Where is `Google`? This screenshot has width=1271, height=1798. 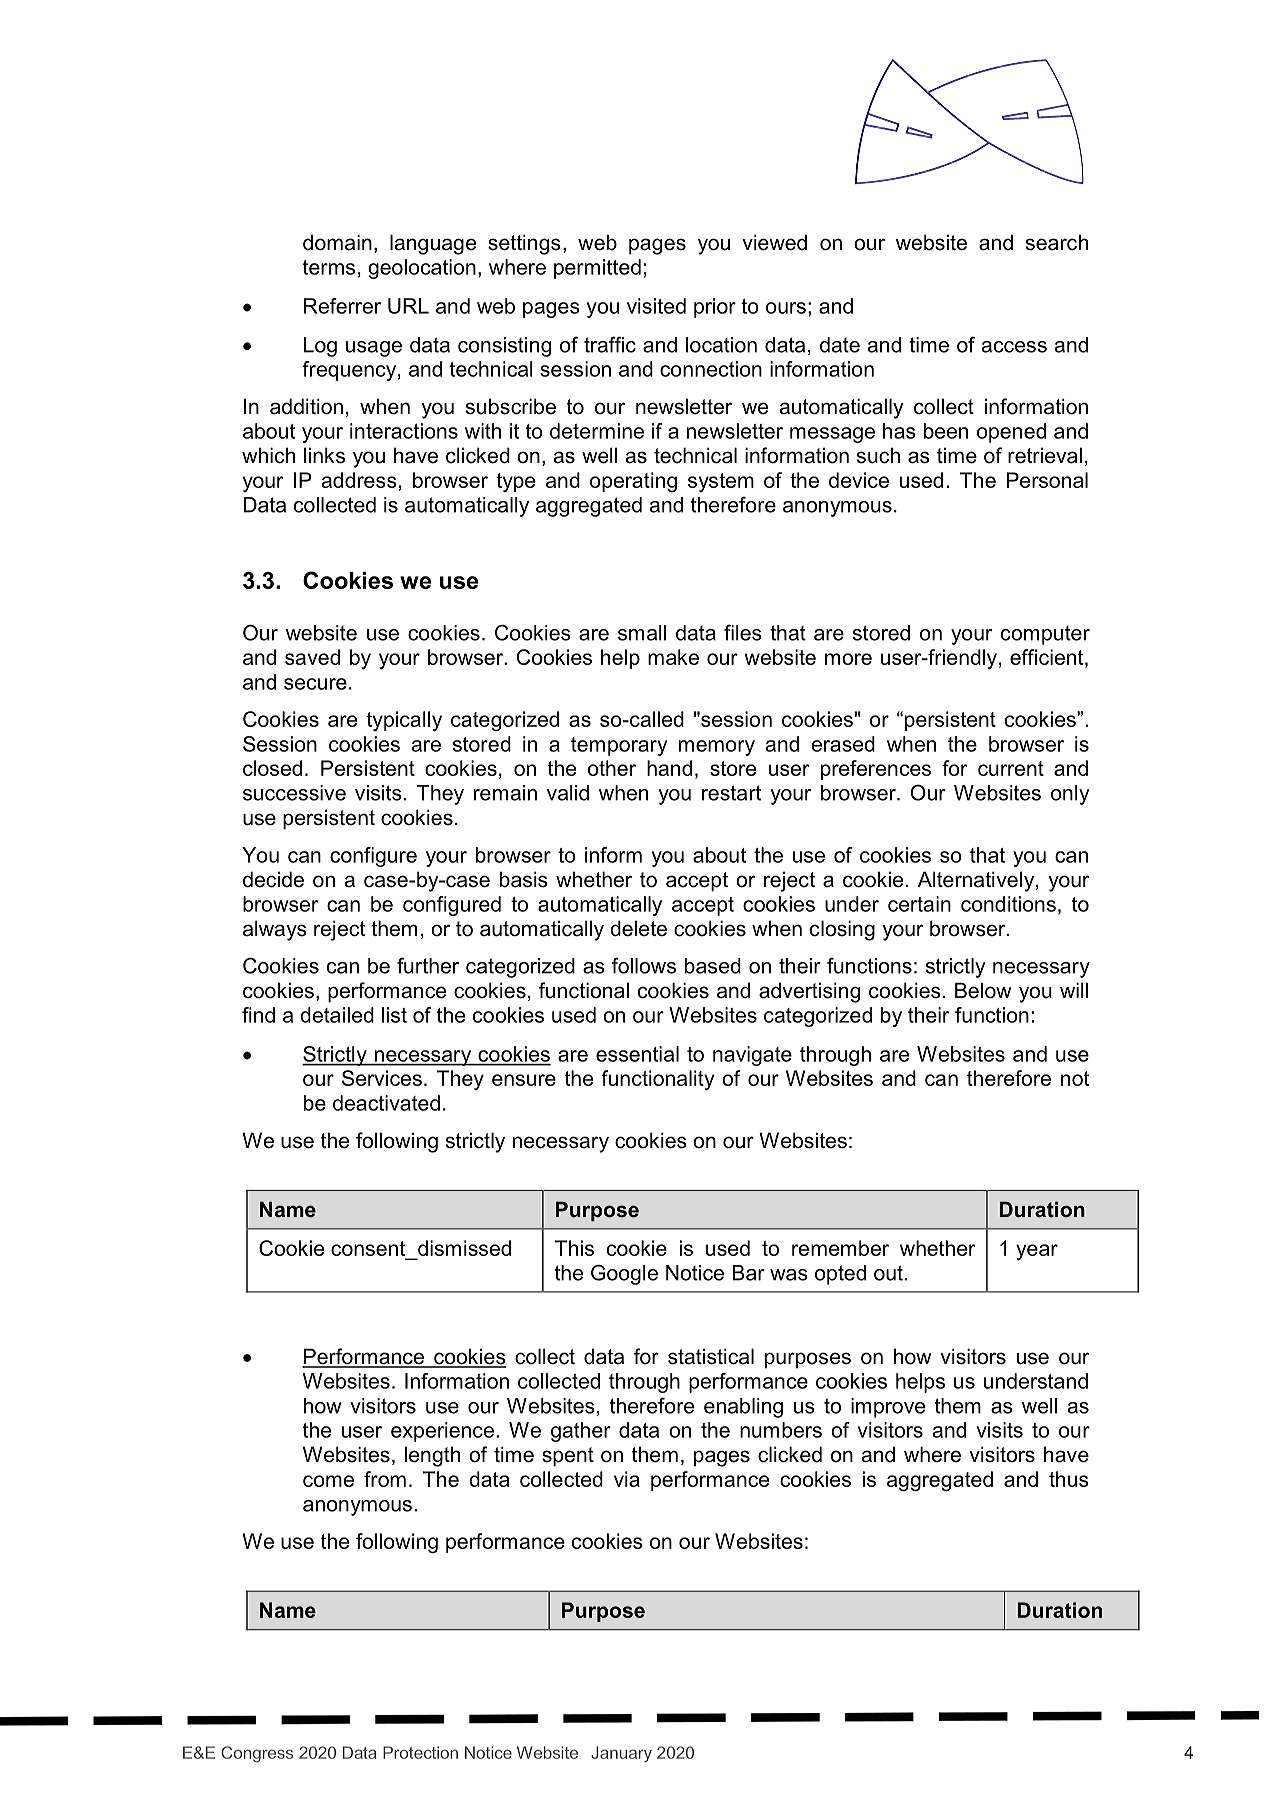
Google is located at coordinates (624, 1274).
